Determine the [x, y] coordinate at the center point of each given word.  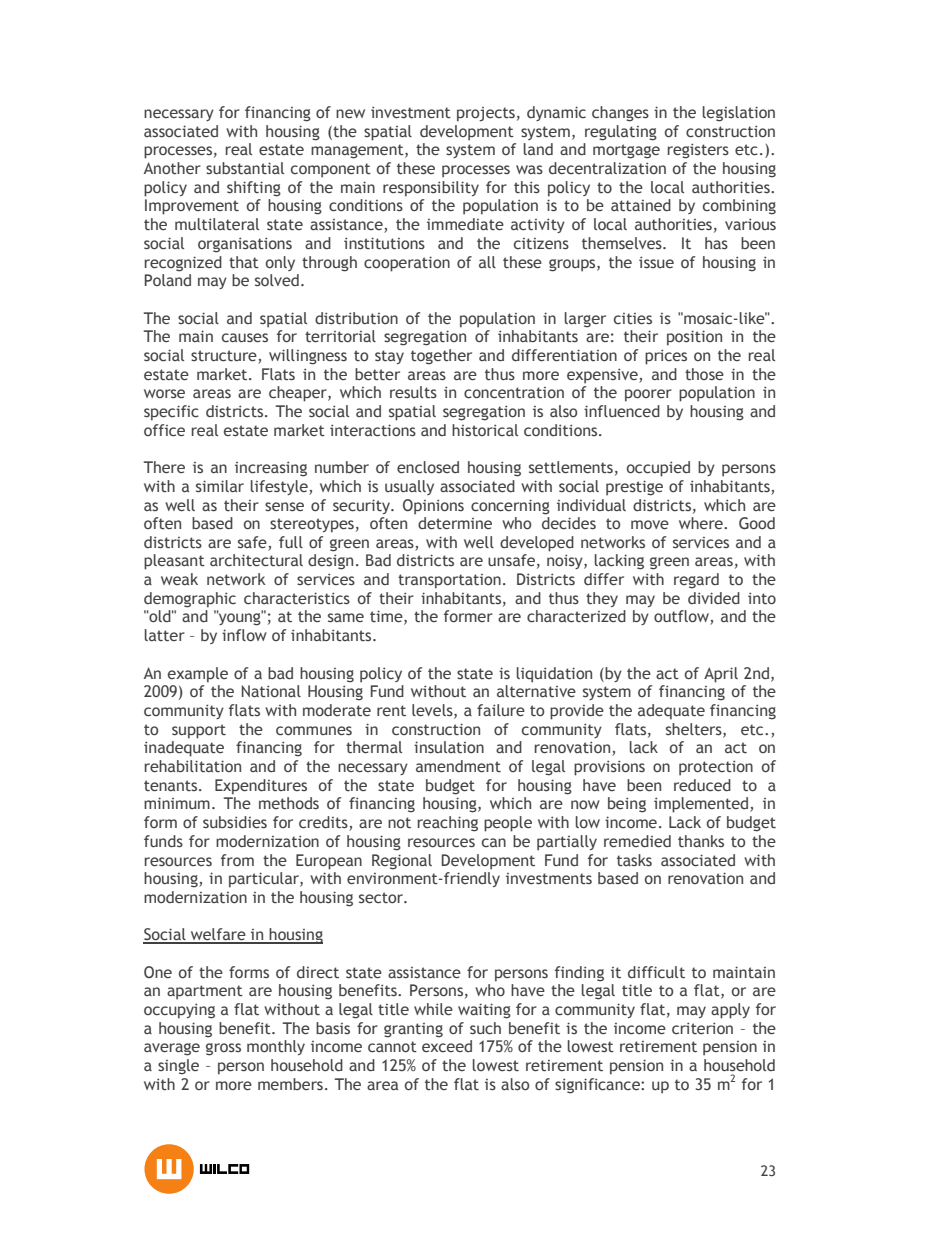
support [199, 731]
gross [223, 1049]
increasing [271, 469]
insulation [449, 747]
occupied [658, 469]
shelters [695, 730]
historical [485, 430]
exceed [447, 1046]
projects [486, 114]
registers [698, 151]
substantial [245, 168]
